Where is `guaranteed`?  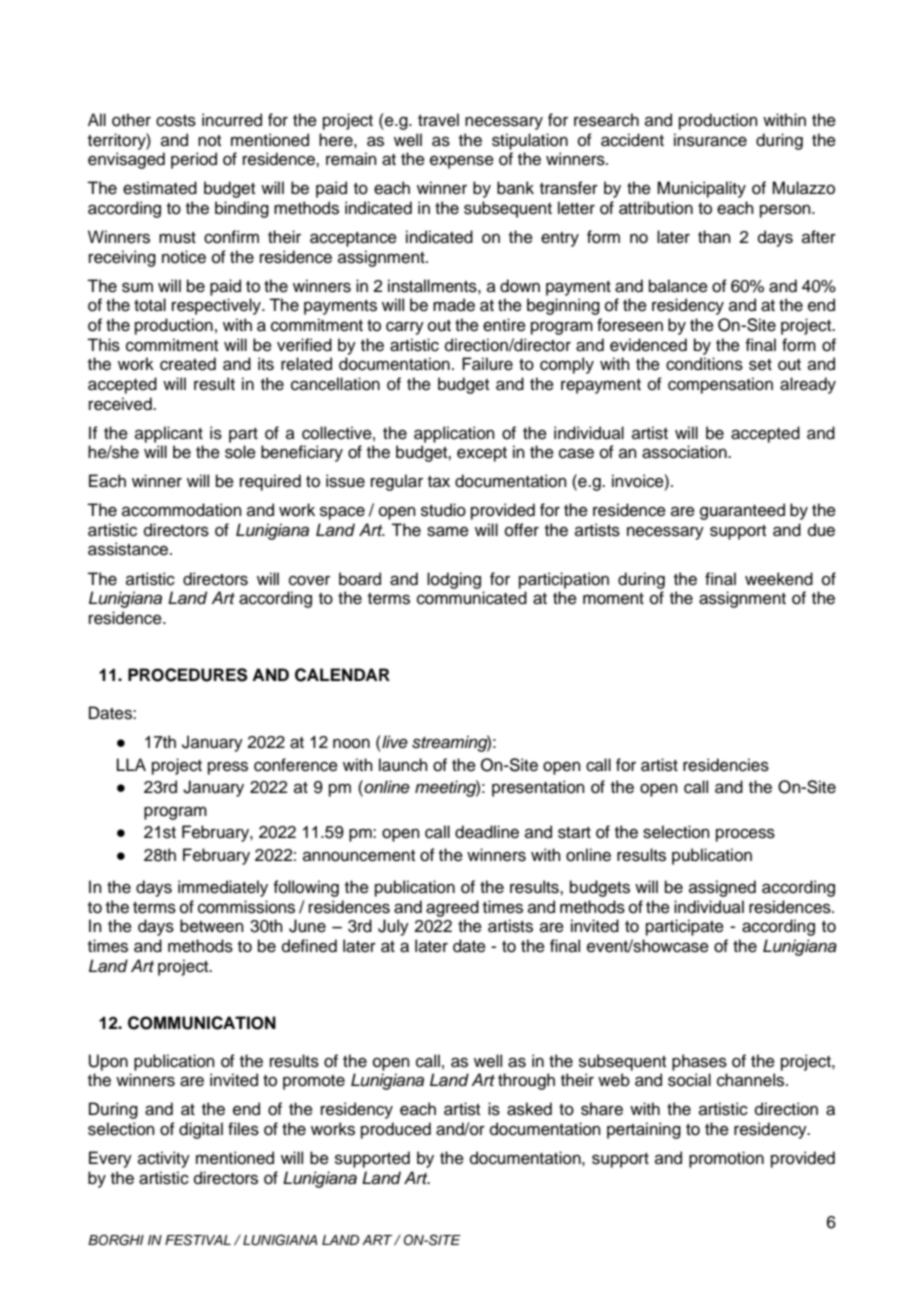
guaranteed is located at coordinates (742, 511).
